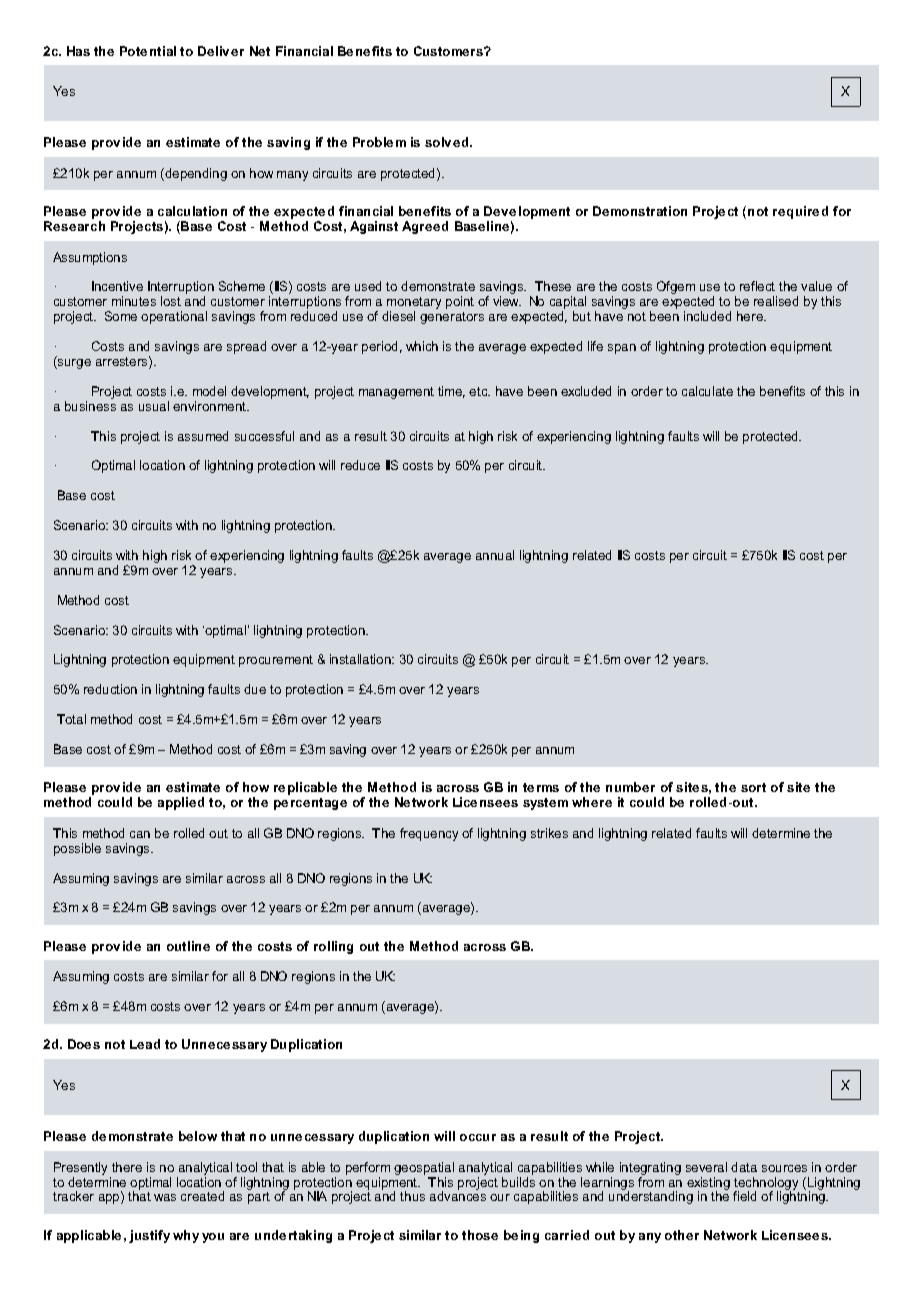 The height and width of the image is (1308, 924). What do you see at coordinates (458, 1196) in the image?
I see `advances` at bounding box center [458, 1196].
